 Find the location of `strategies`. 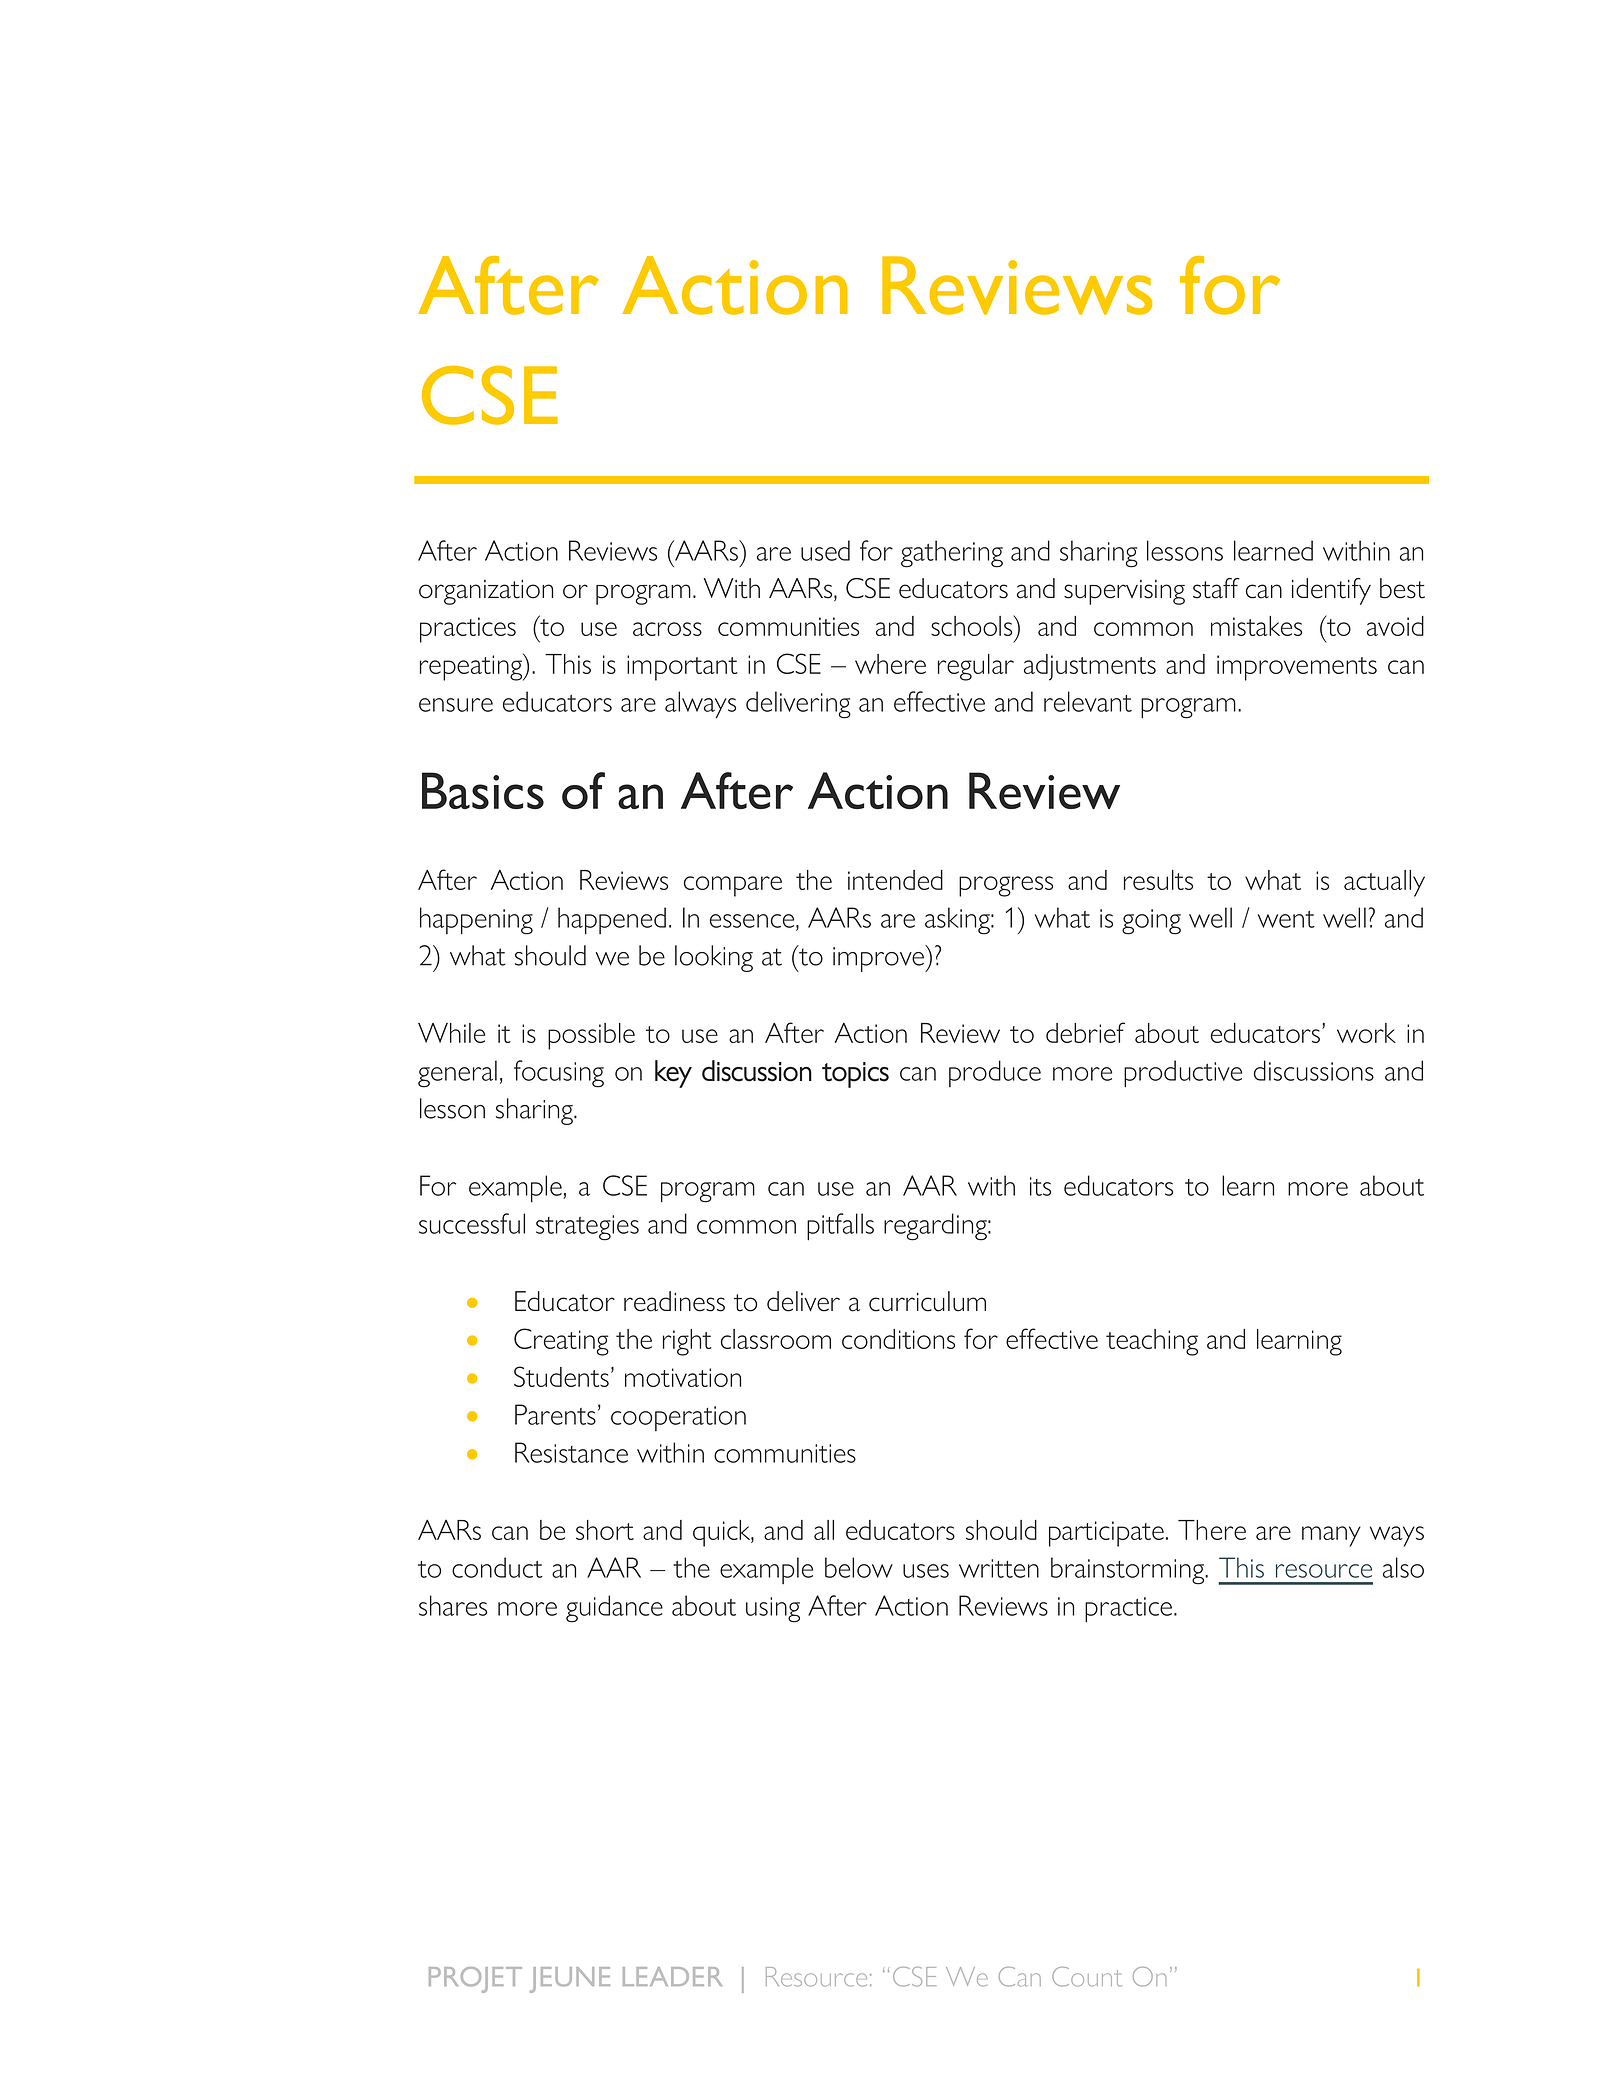

strategies is located at coordinates (587, 1228).
